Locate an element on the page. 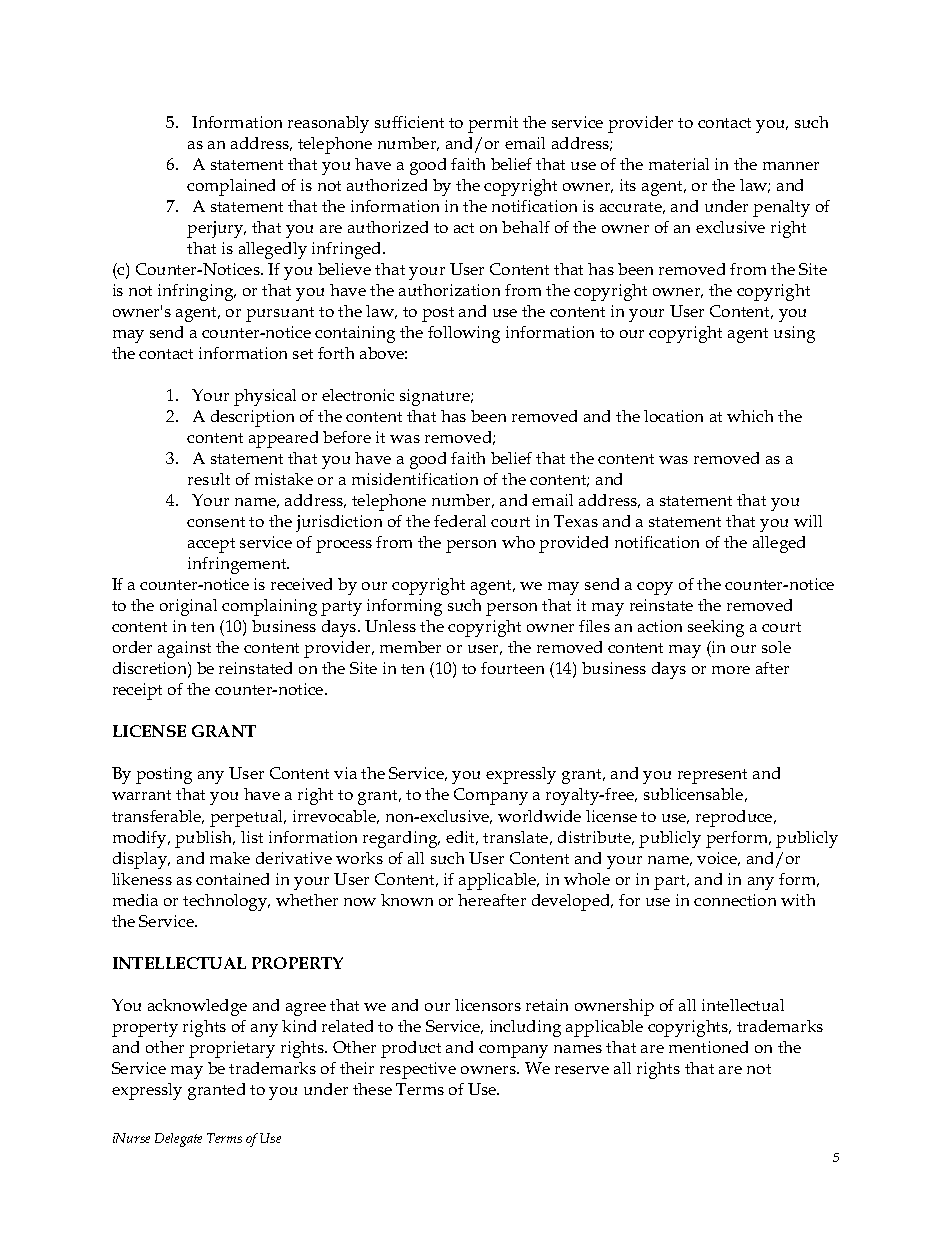  Delegate is located at coordinates (178, 1140).
